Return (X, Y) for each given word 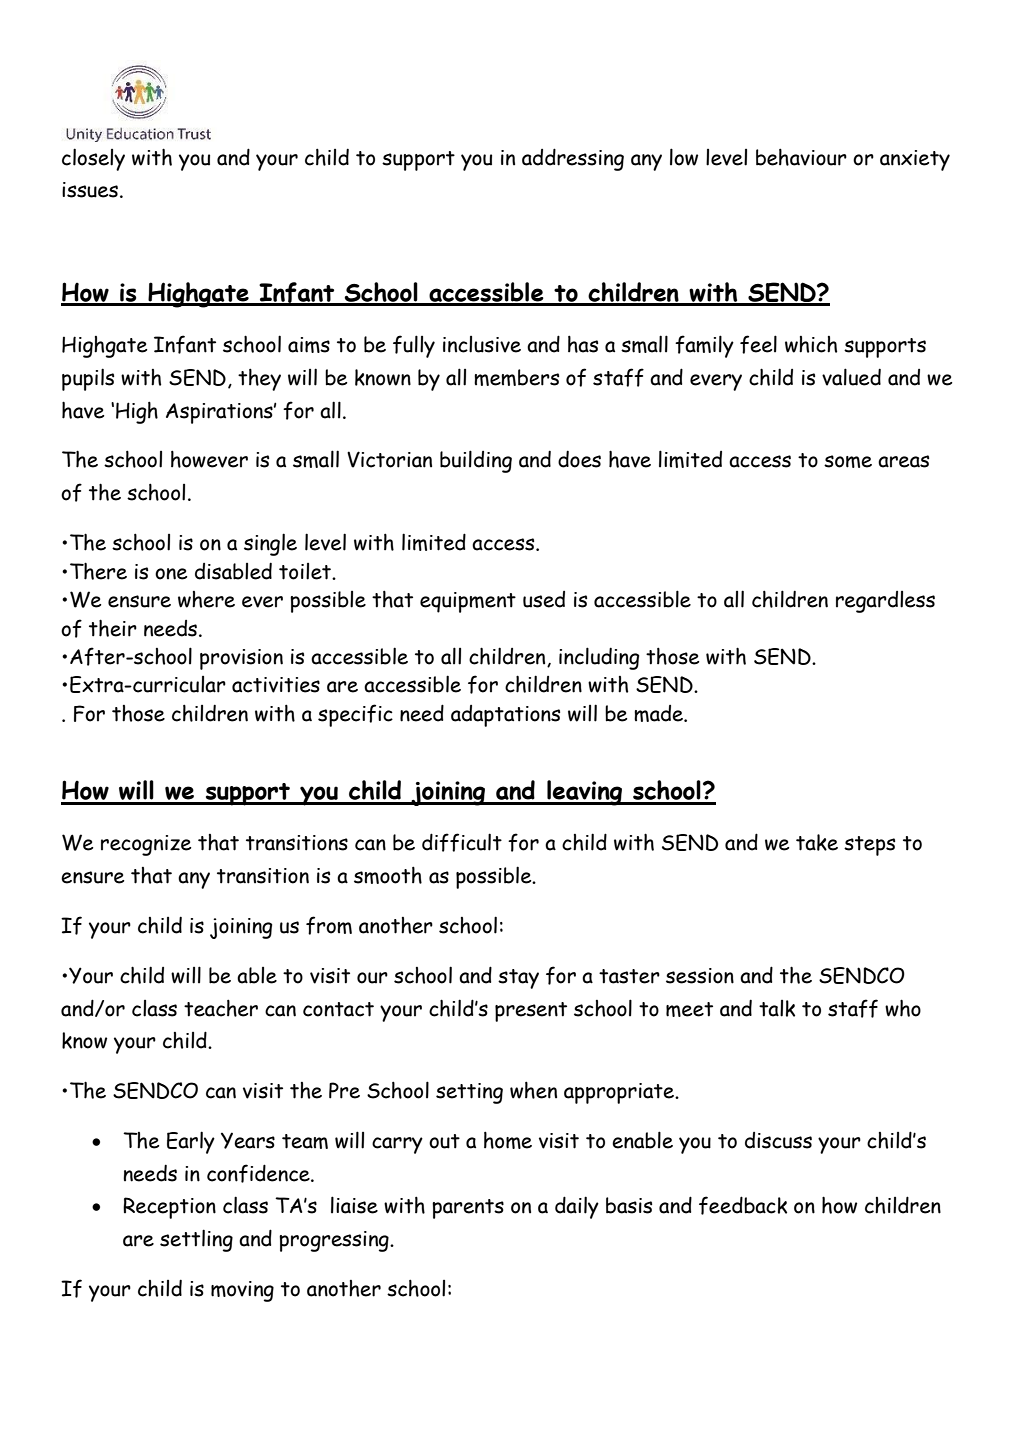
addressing (573, 159)
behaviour (801, 157)
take (817, 842)
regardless (885, 602)
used (544, 599)
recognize (146, 845)
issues (90, 190)
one (171, 574)
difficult (462, 842)
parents (468, 1209)
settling (196, 1240)
